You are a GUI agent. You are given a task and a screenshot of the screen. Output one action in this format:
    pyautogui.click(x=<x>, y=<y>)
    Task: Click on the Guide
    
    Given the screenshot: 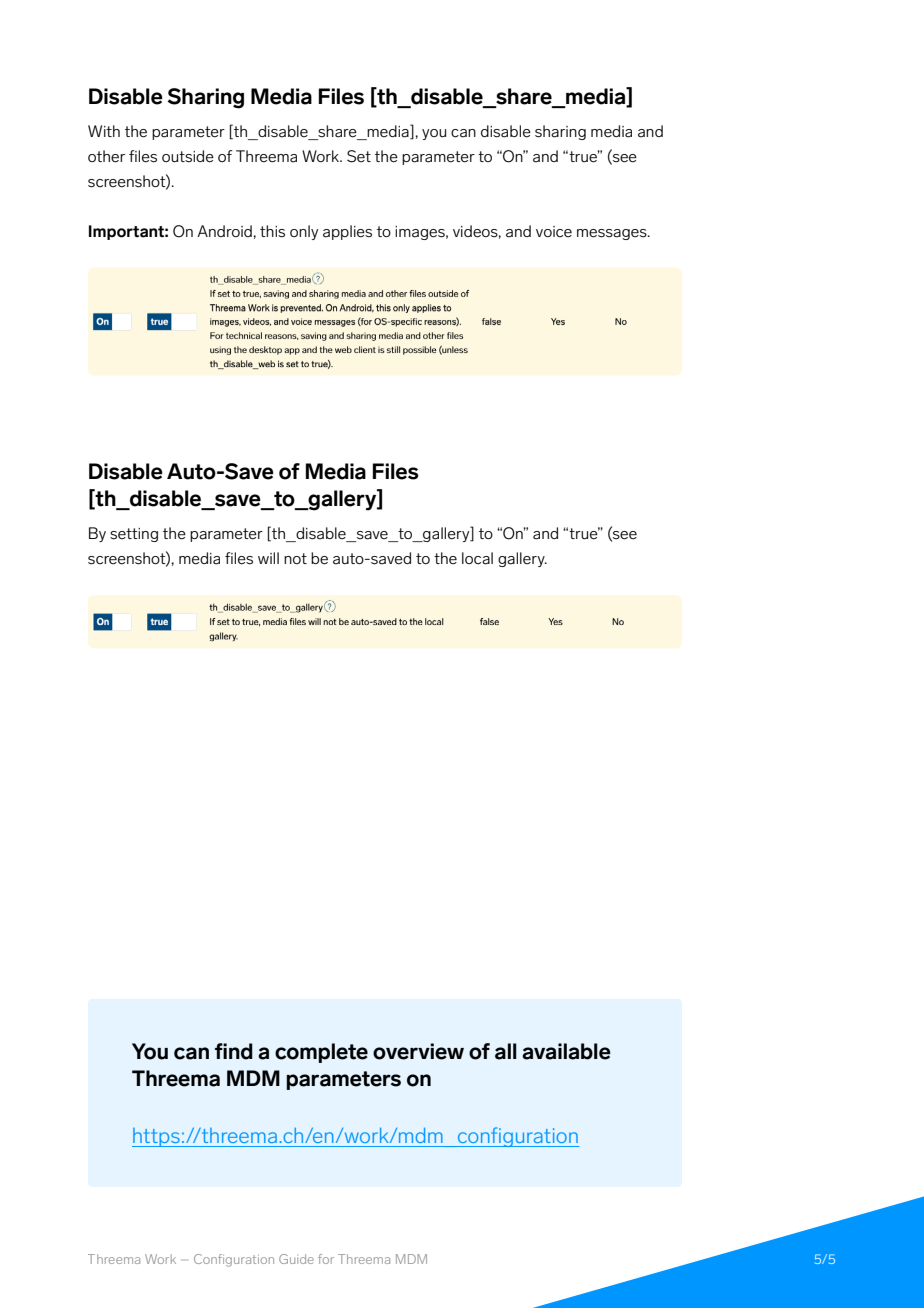 What is the action you would take?
    pyautogui.click(x=296, y=1259)
